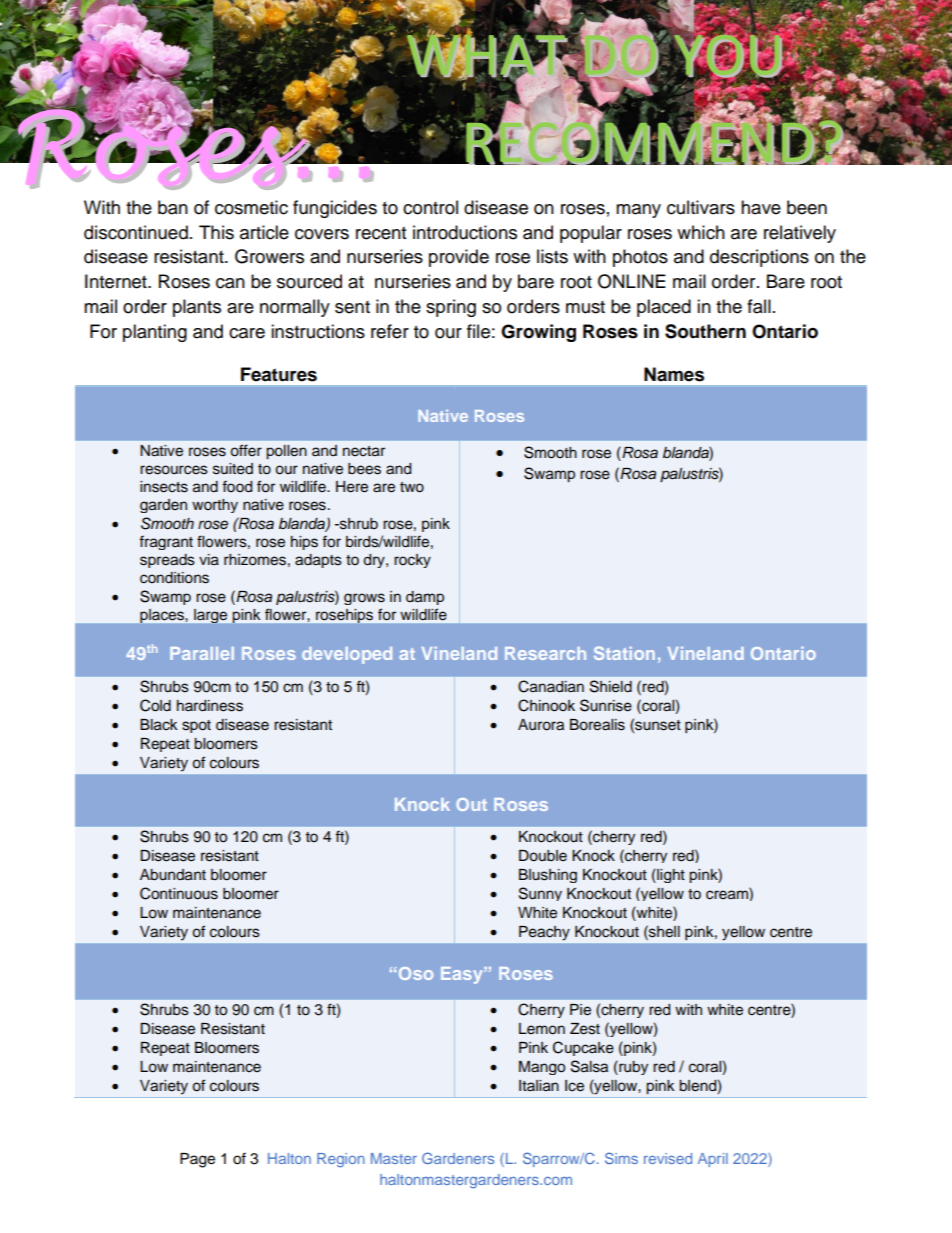 Image resolution: width=952 pixels, height=1233 pixels. I want to click on introductions, so click(465, 232).
